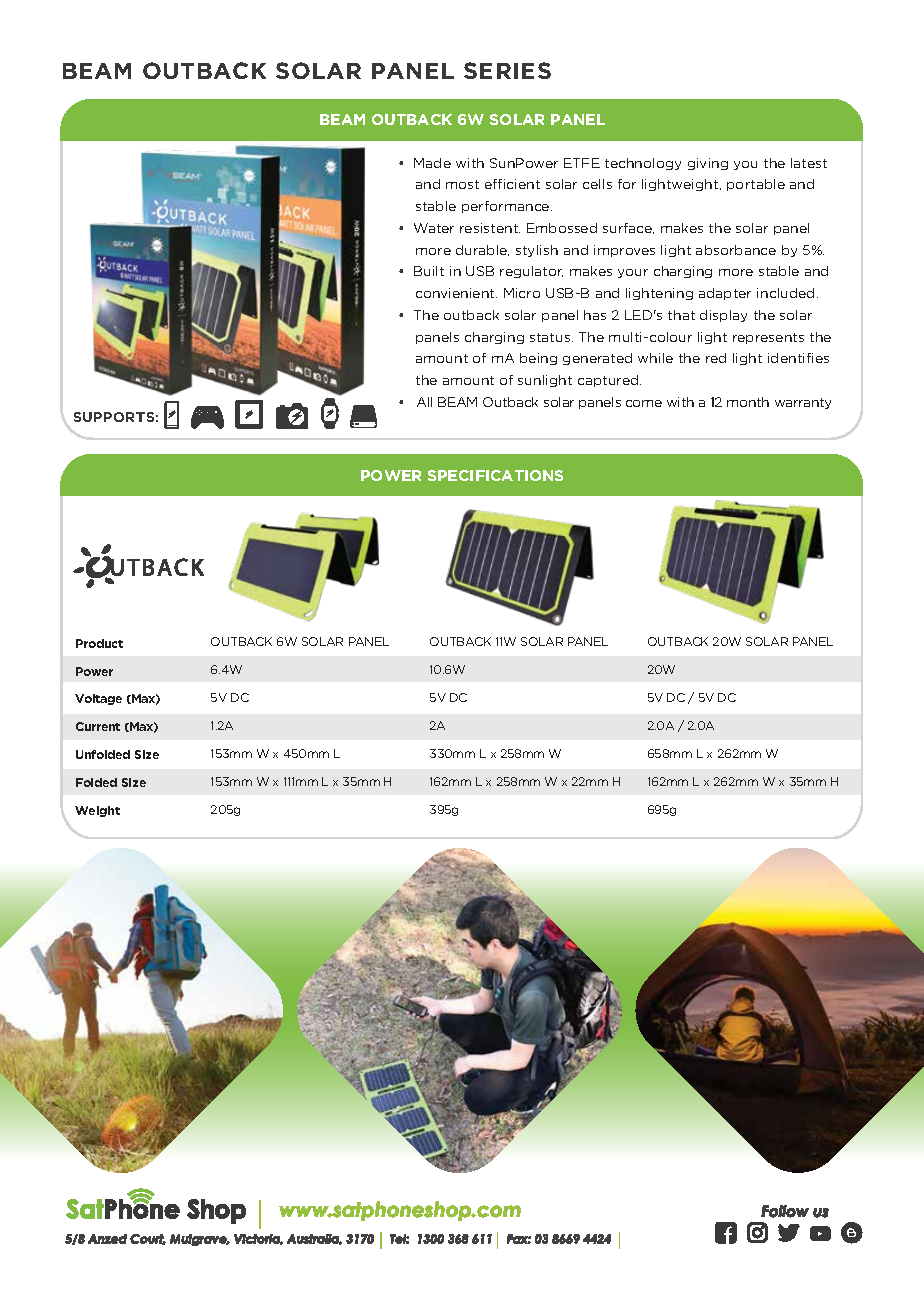 The width and height of the screenshot is (924, 1308). Describe the element at coordinates (98, 699) in the screenshot. I see `Voltage` at that location.
